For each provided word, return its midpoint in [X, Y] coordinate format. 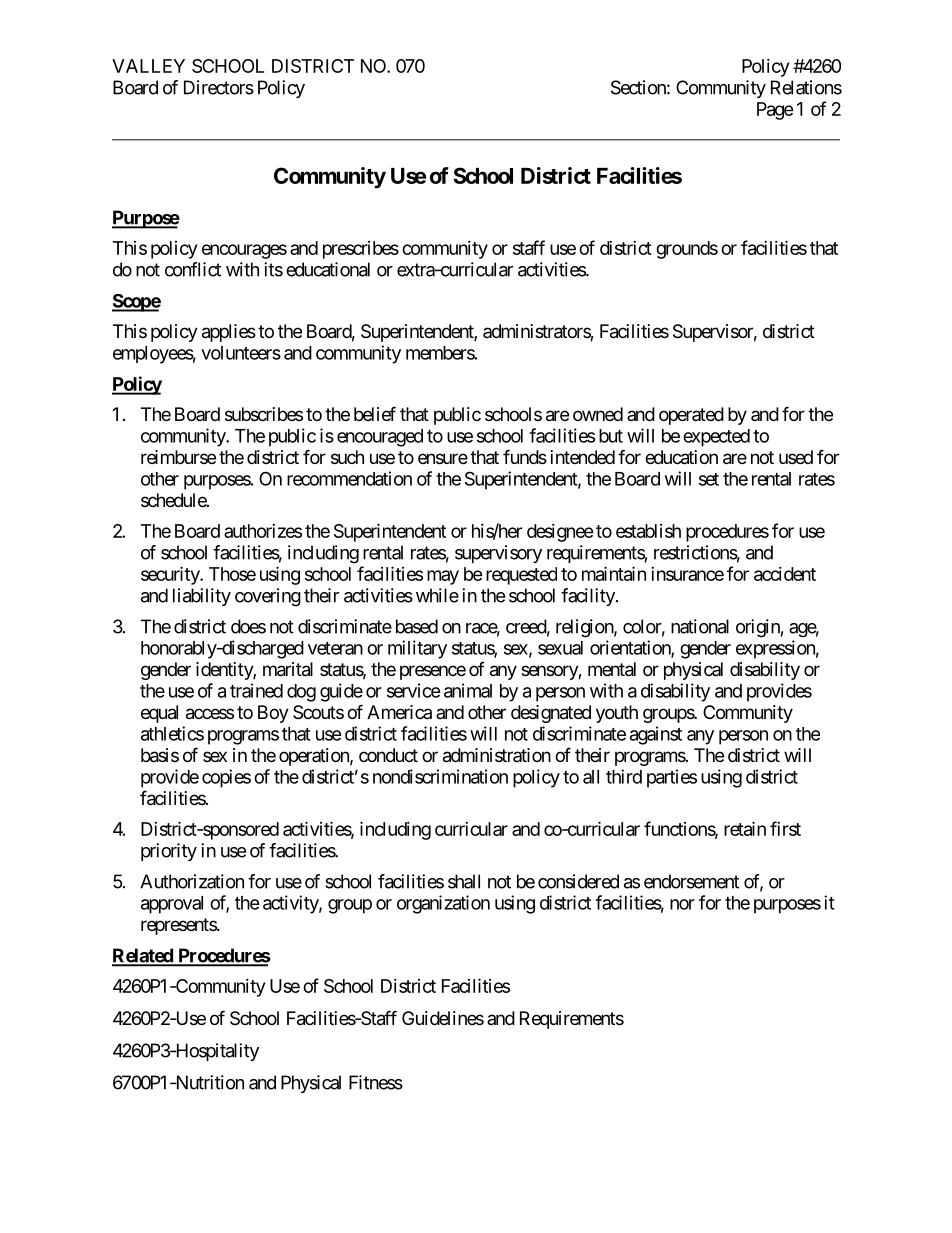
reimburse [178, 457]
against [656, 735]
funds [525, 456]
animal [468, 690]
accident [785, 574]
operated [691, 416]
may [443, 577]
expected [716, 438]
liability [202, 597]
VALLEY [148, 66]
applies [229, 333]
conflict [193, 269]
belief [375, 413]
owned [598, 414]
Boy [273, 714]
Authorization [192, 881]
